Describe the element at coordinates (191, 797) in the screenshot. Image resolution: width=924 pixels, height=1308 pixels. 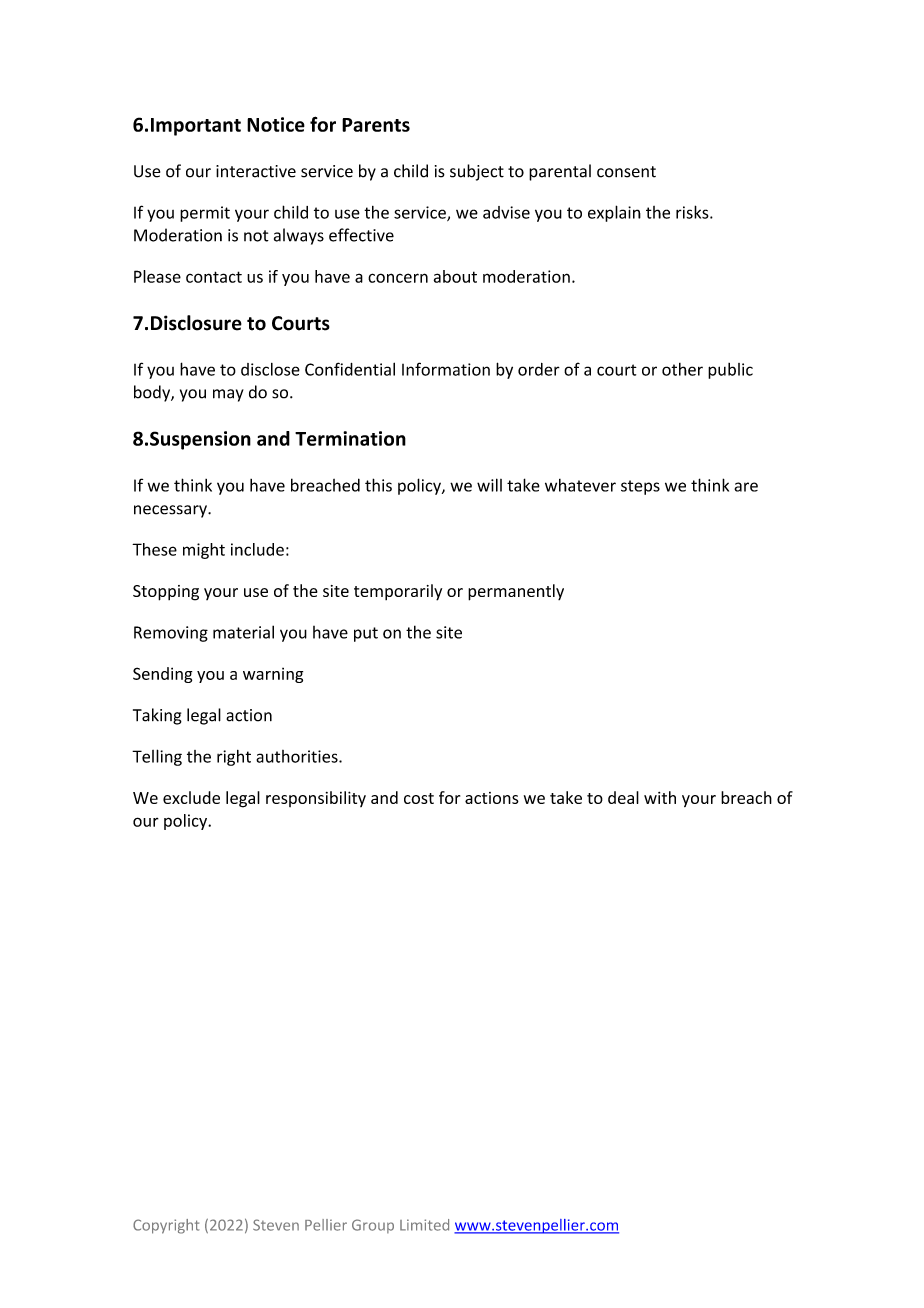
I see `exclude` at that location.
